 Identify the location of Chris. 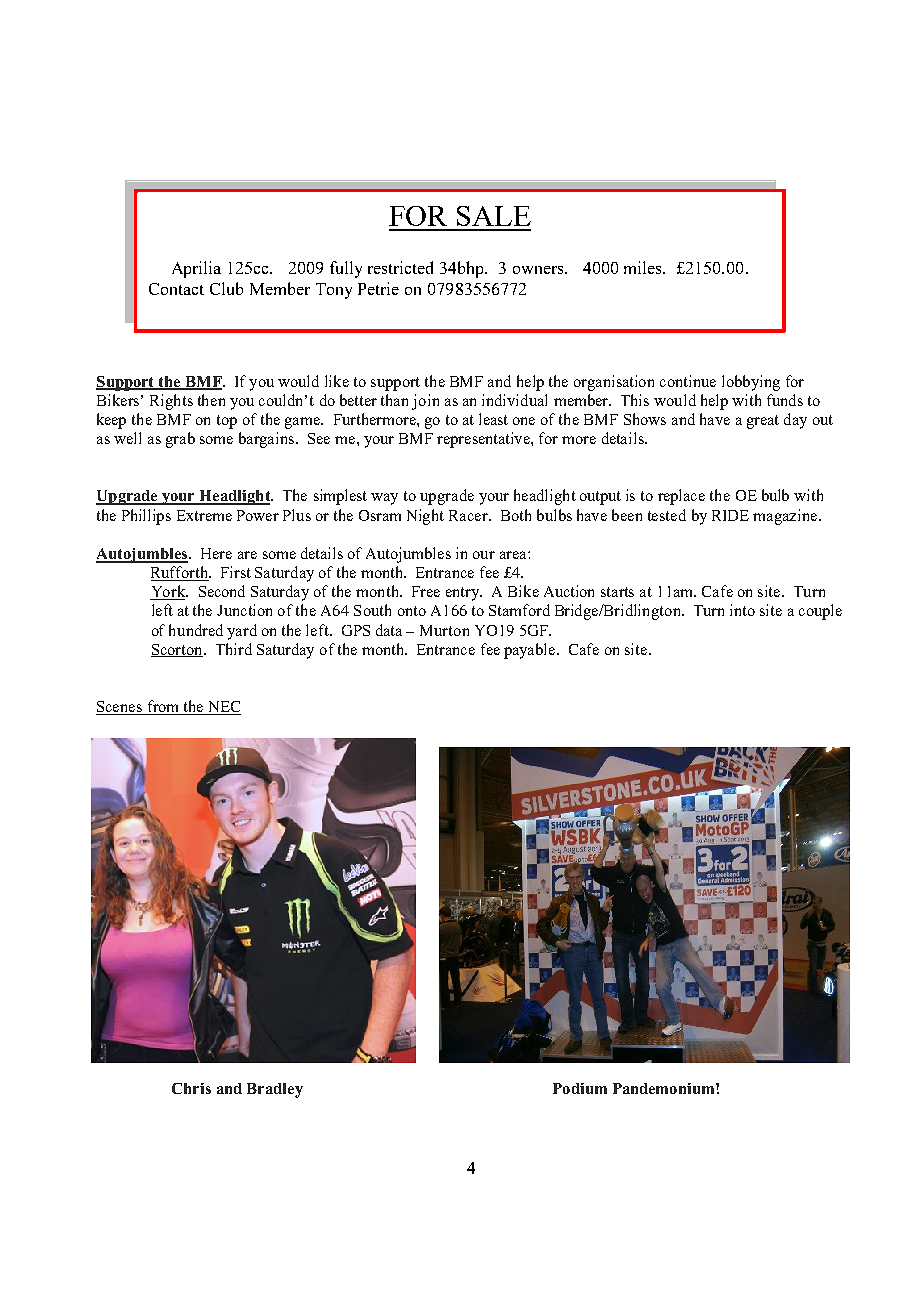
(191, 1088).
